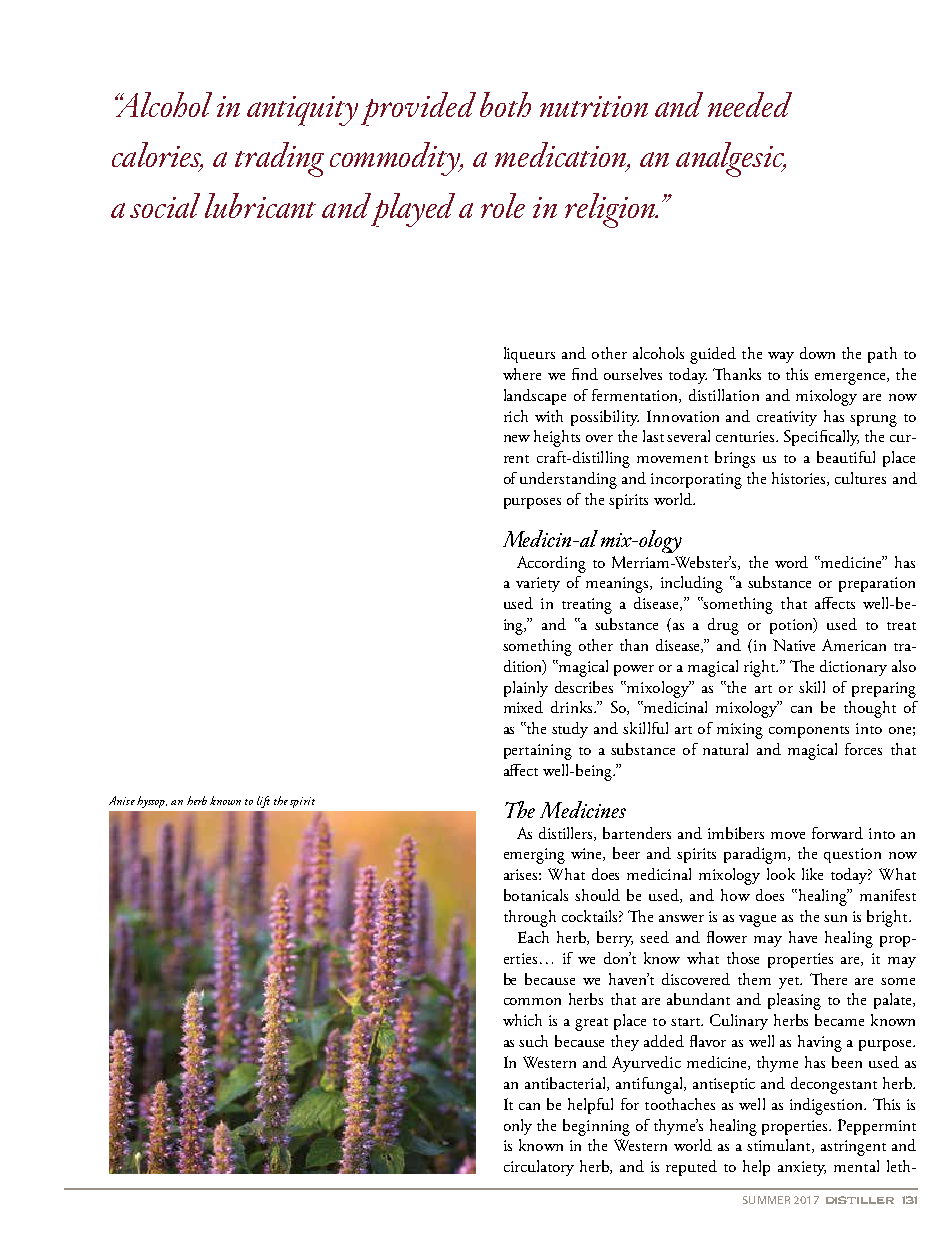 This image has width=952, height=1237. I want to click on Native, so click(794, 645).
